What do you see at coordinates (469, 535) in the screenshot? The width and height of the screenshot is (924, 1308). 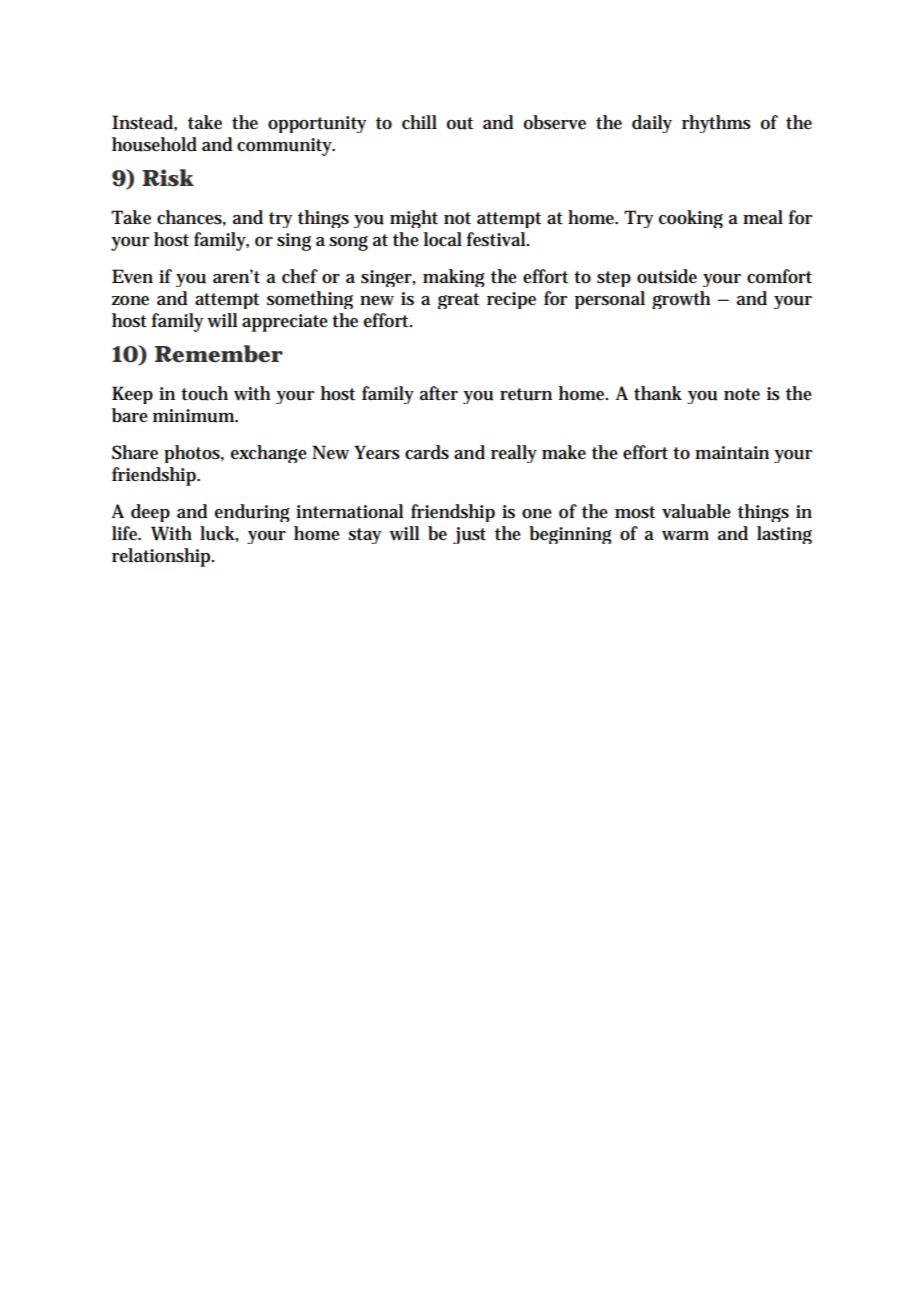 I see `just` at bounding box center [469, 535].
